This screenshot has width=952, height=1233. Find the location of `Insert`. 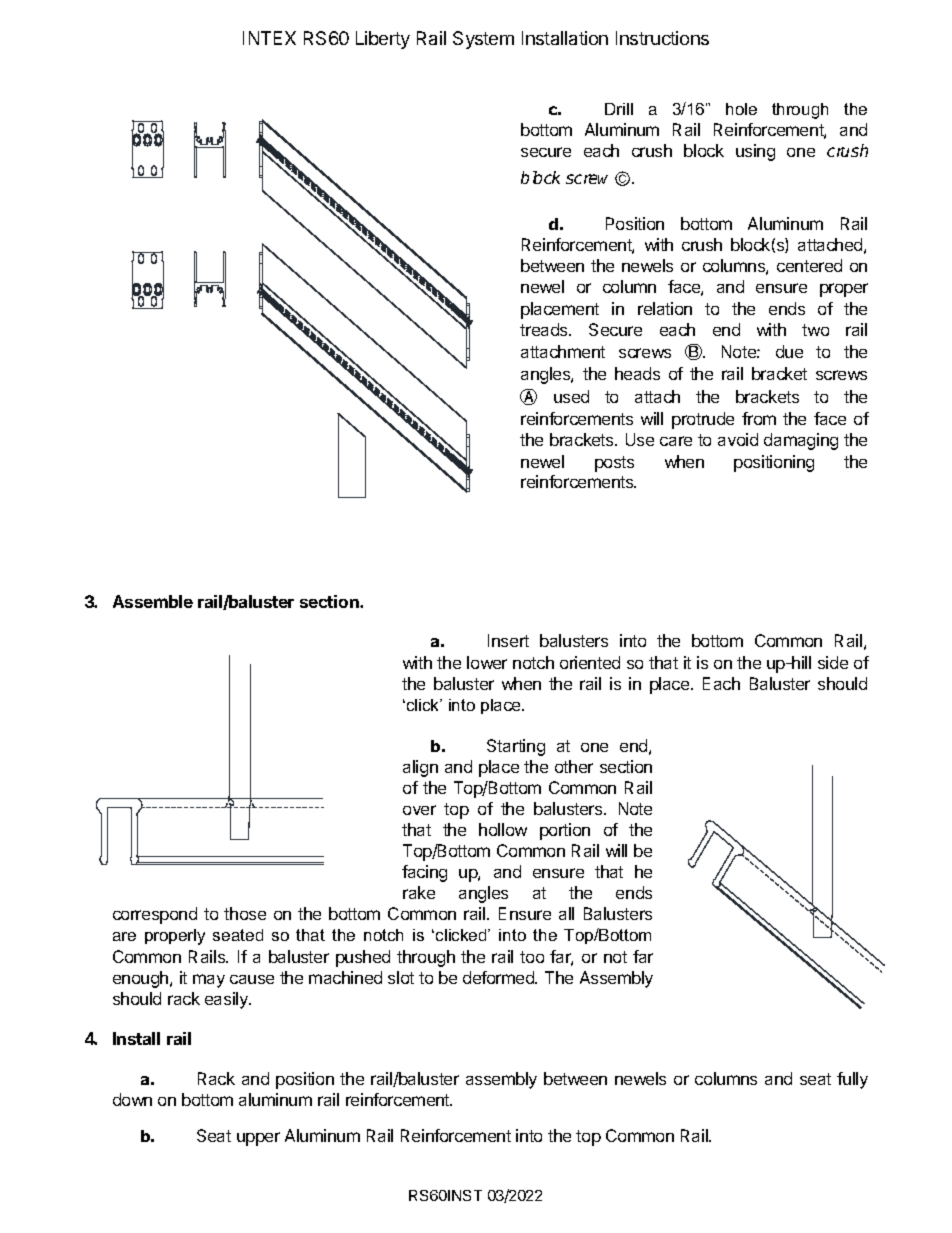

Insert is located at coordinates (508, 640).
